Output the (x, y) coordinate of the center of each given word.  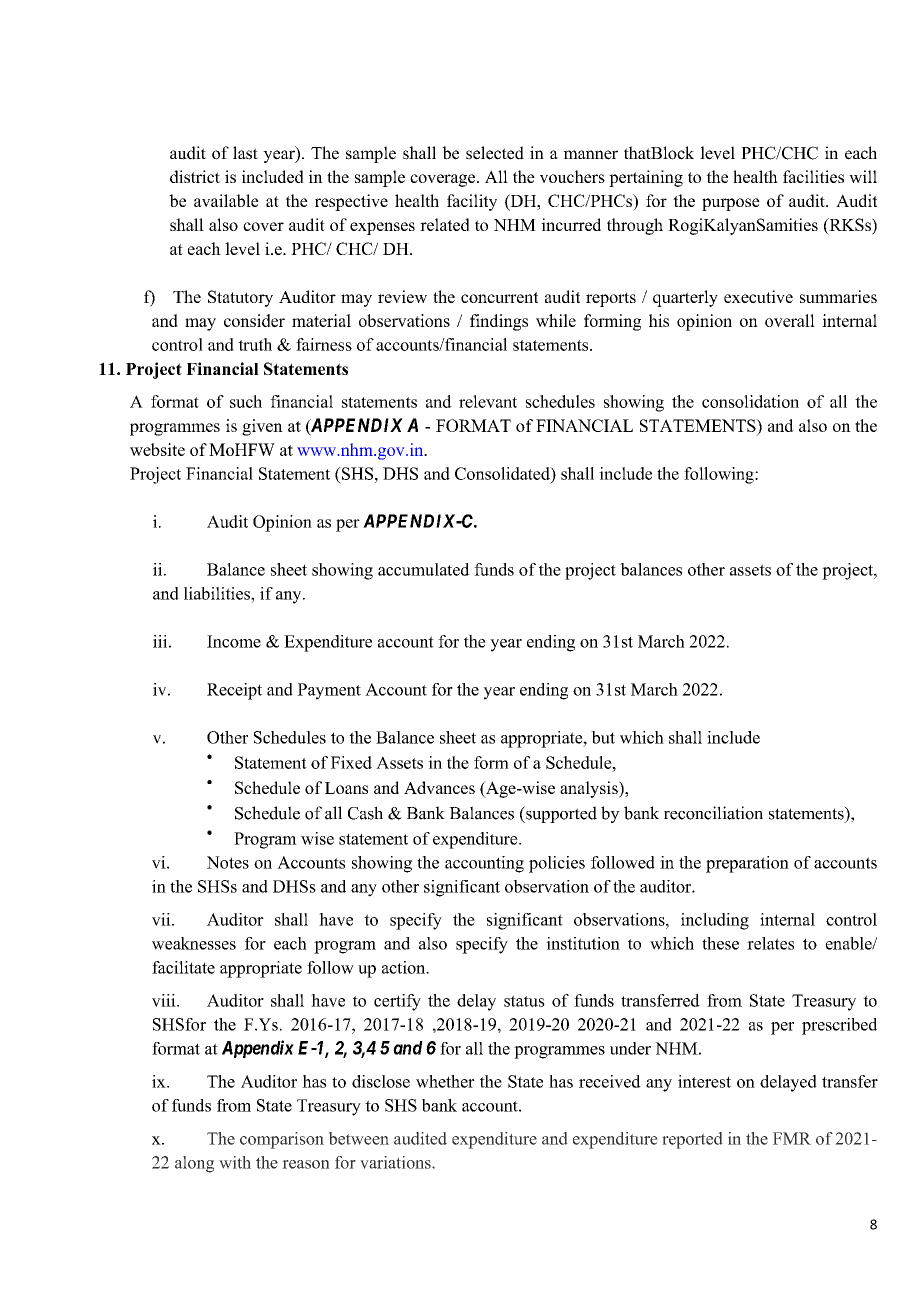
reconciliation (713, 813)
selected (495, 153)
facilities (813, 176)
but (603, 737)
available (226, 200)
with (235, 1162)
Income (234, 641)
